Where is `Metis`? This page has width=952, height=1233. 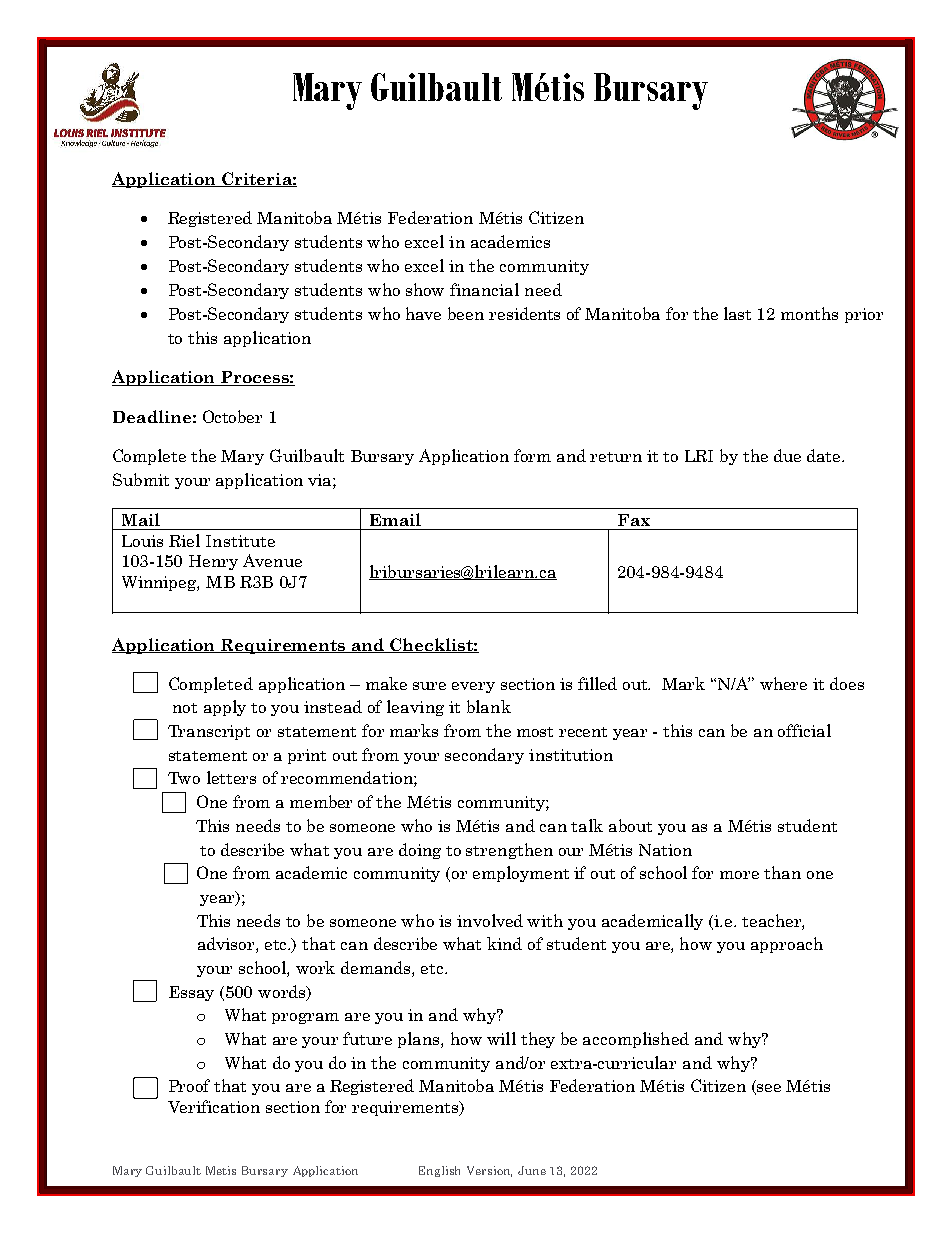
Metis is located at coordinates (221, 1170).
